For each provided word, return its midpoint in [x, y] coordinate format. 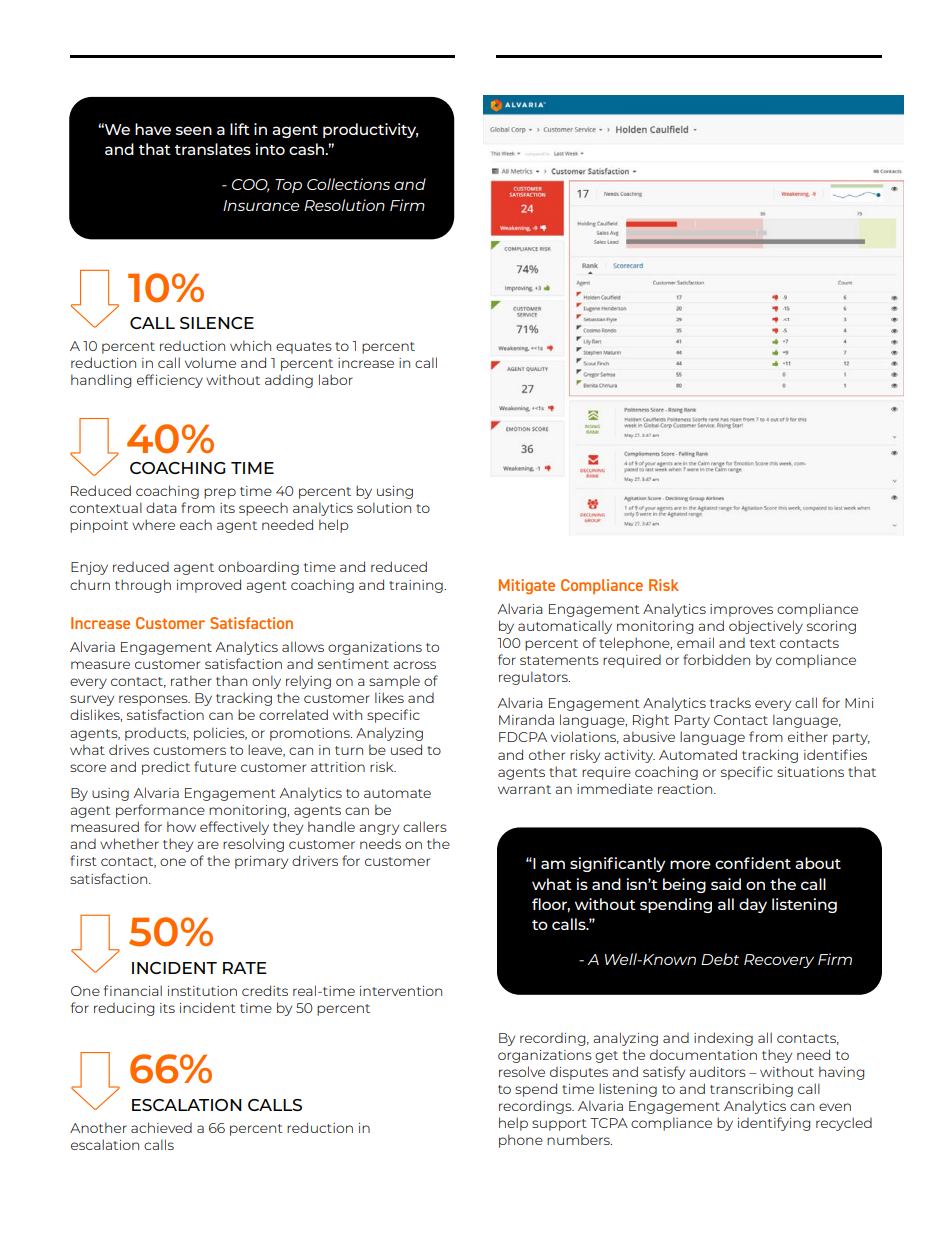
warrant [524, 789]
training [417, 586]
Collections [348, 184]
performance [160, 811]
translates [212, 149]
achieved [161, 1127]
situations [810, 772]
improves [741, 610]
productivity [370, 130]
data [161, 507]
